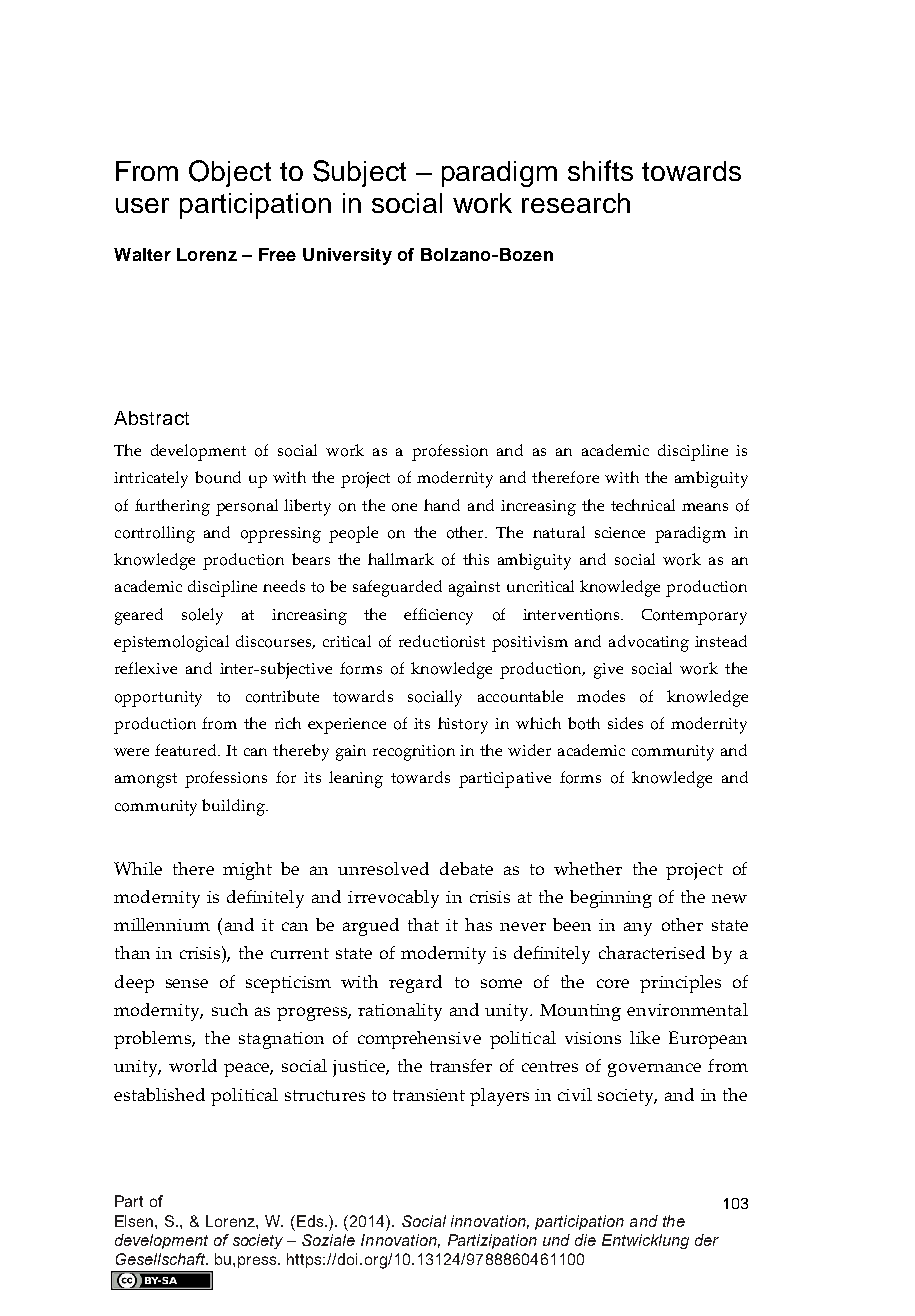 This screenshot has height=1316, width=915. Describe the element at coordinates (585, 1240) in the screenshot. I see `die` at that location.
